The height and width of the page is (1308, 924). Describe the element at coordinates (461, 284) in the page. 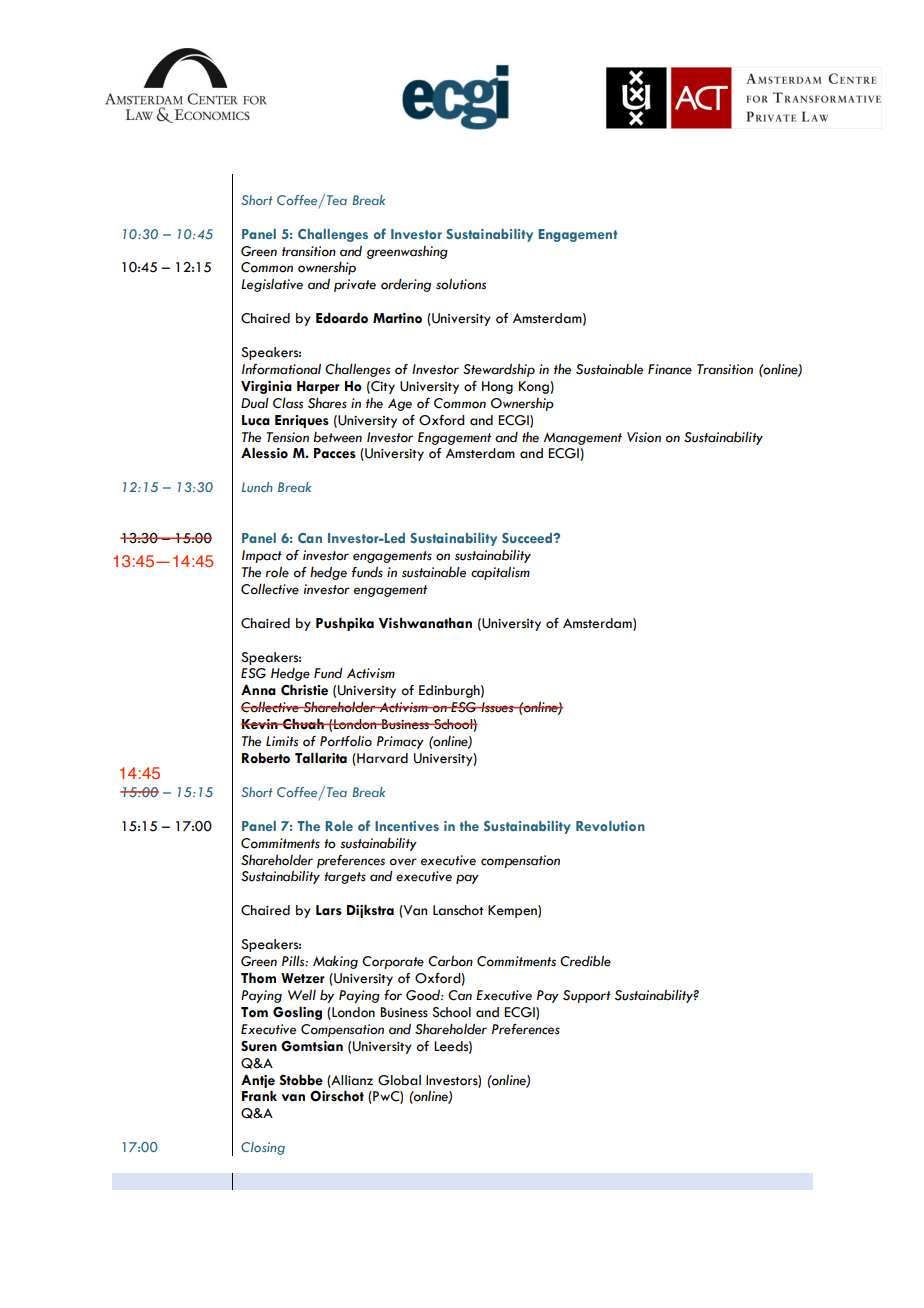

I see `solutions` at that location.
